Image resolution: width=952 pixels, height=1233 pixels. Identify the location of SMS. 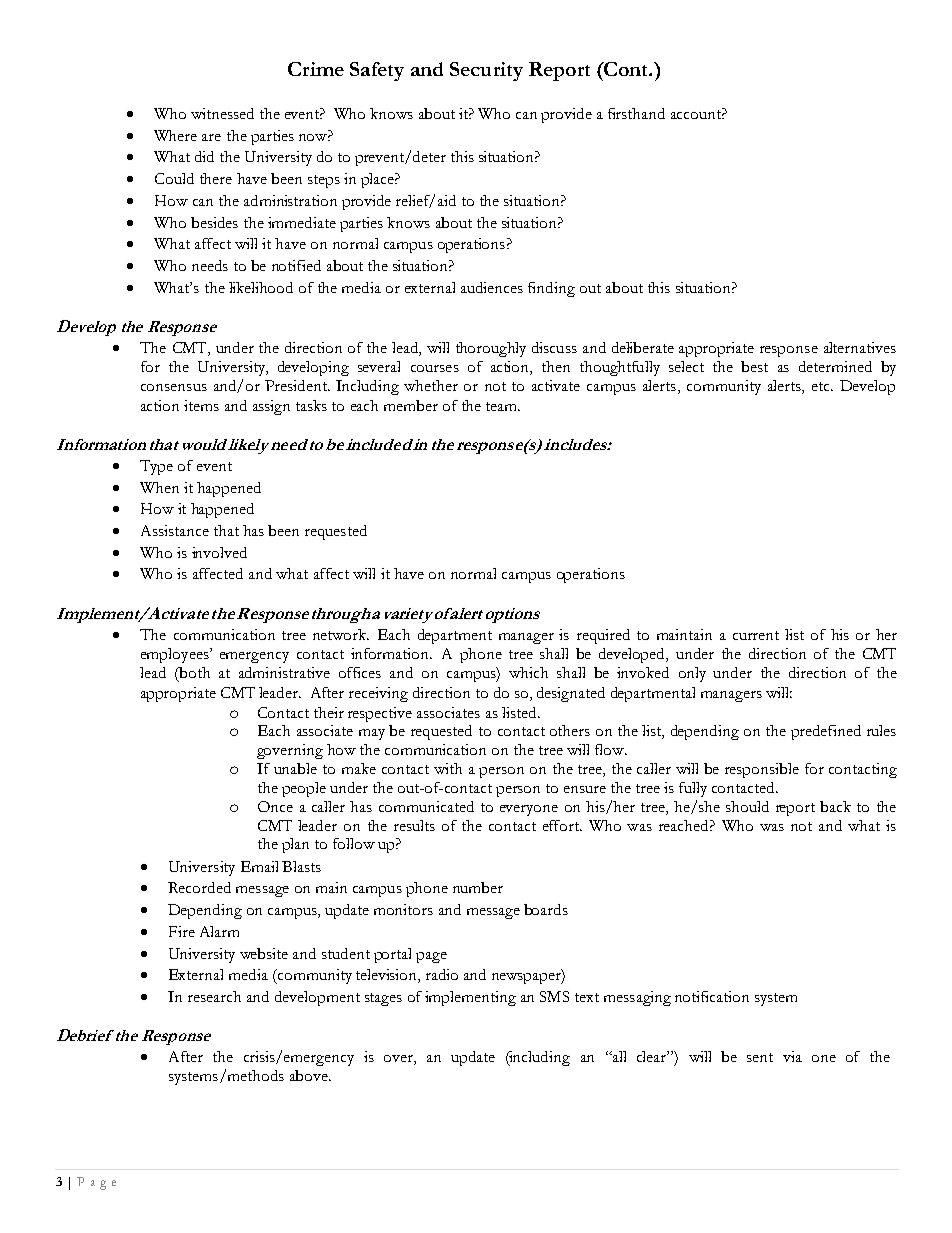
(554, 996).
